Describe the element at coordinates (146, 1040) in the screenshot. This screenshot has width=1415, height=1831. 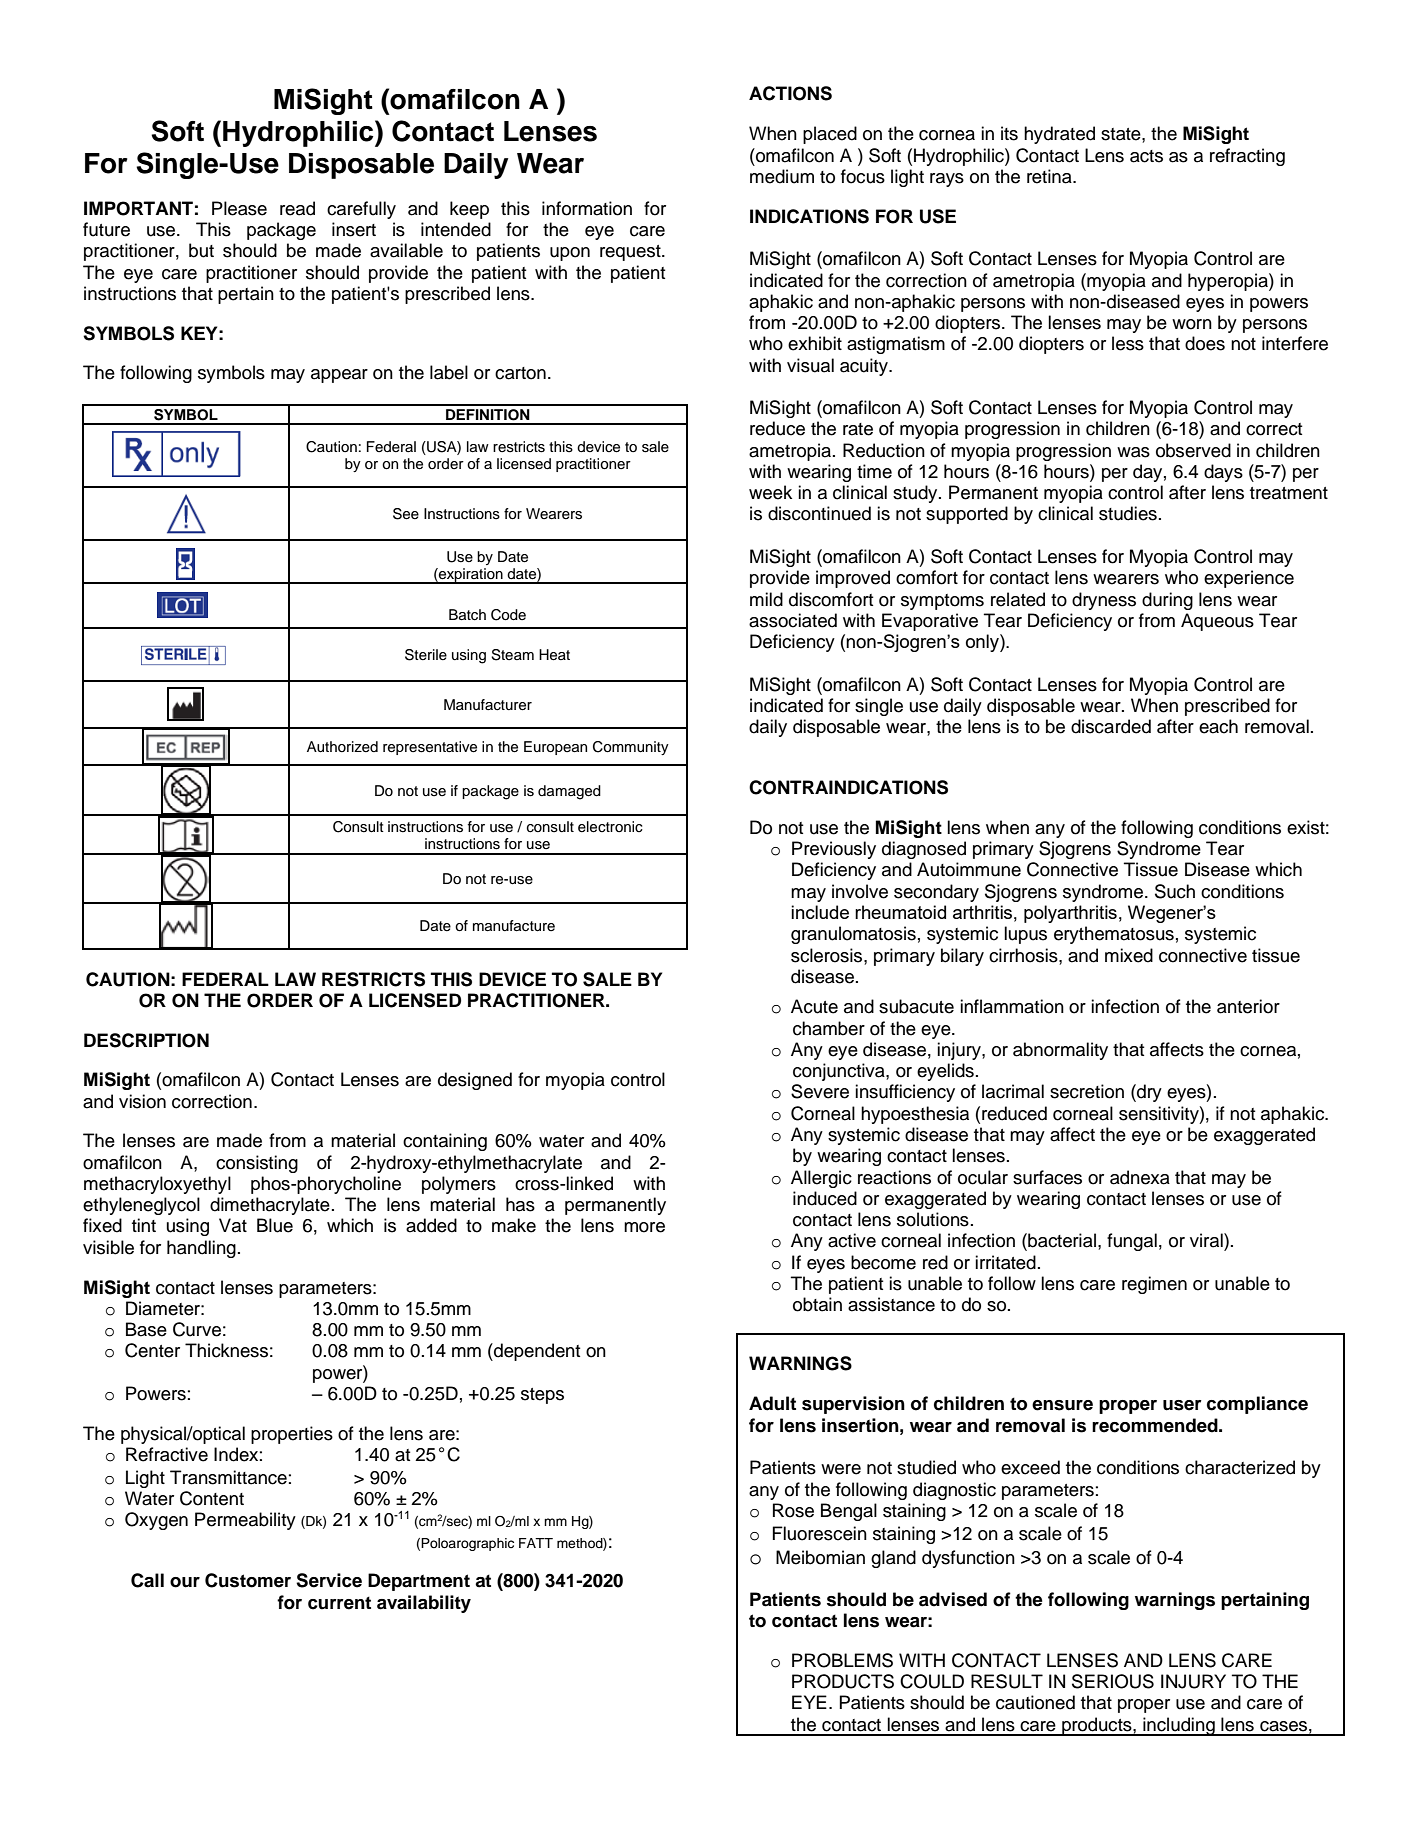
I see `DESCRIPTION` at that location.
